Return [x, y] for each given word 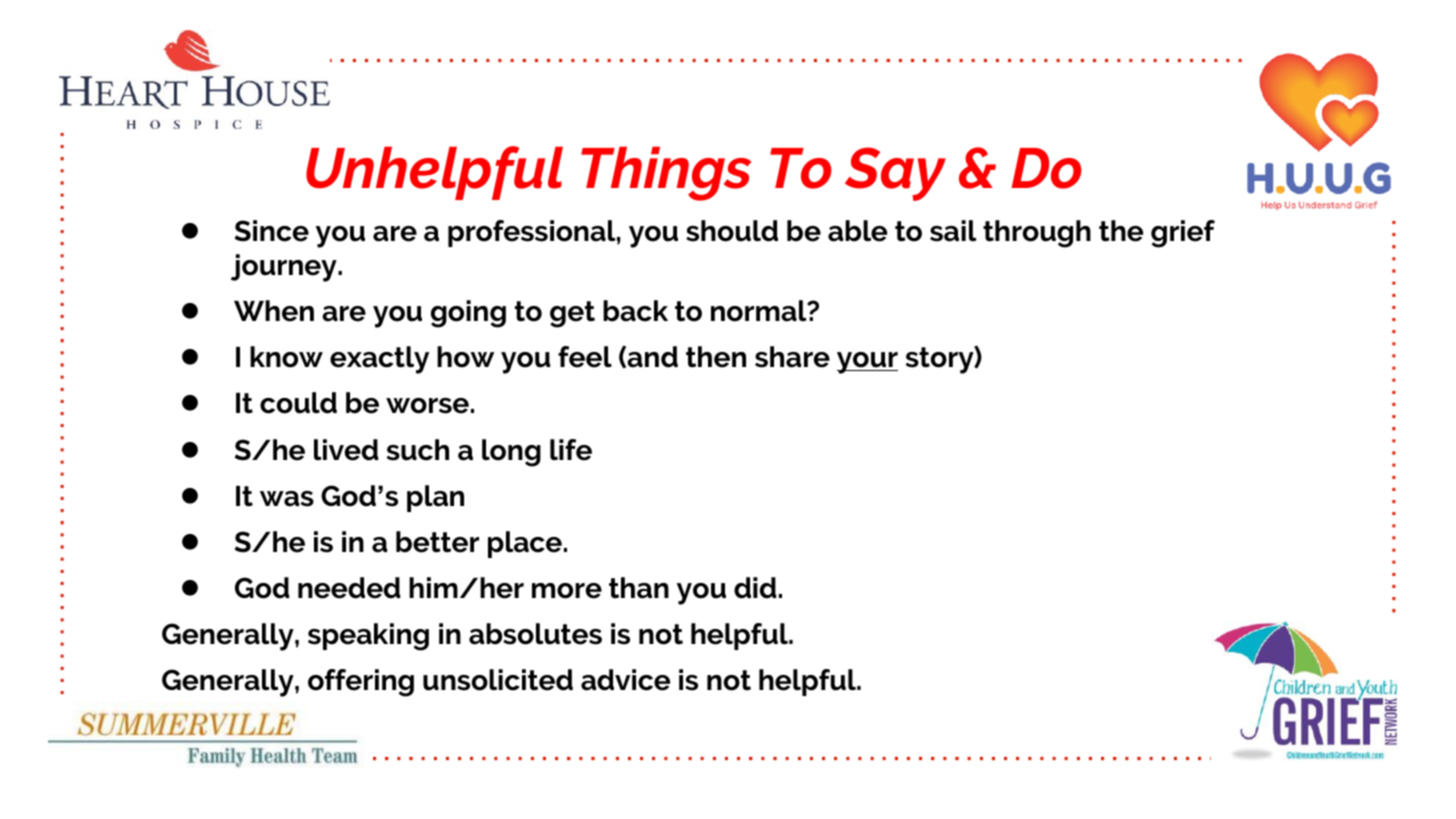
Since [272, 231]
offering [361, 683]
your [867, 363]
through [1037, 234]
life [571, 450]
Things [666, 174]
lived [346, 450]
